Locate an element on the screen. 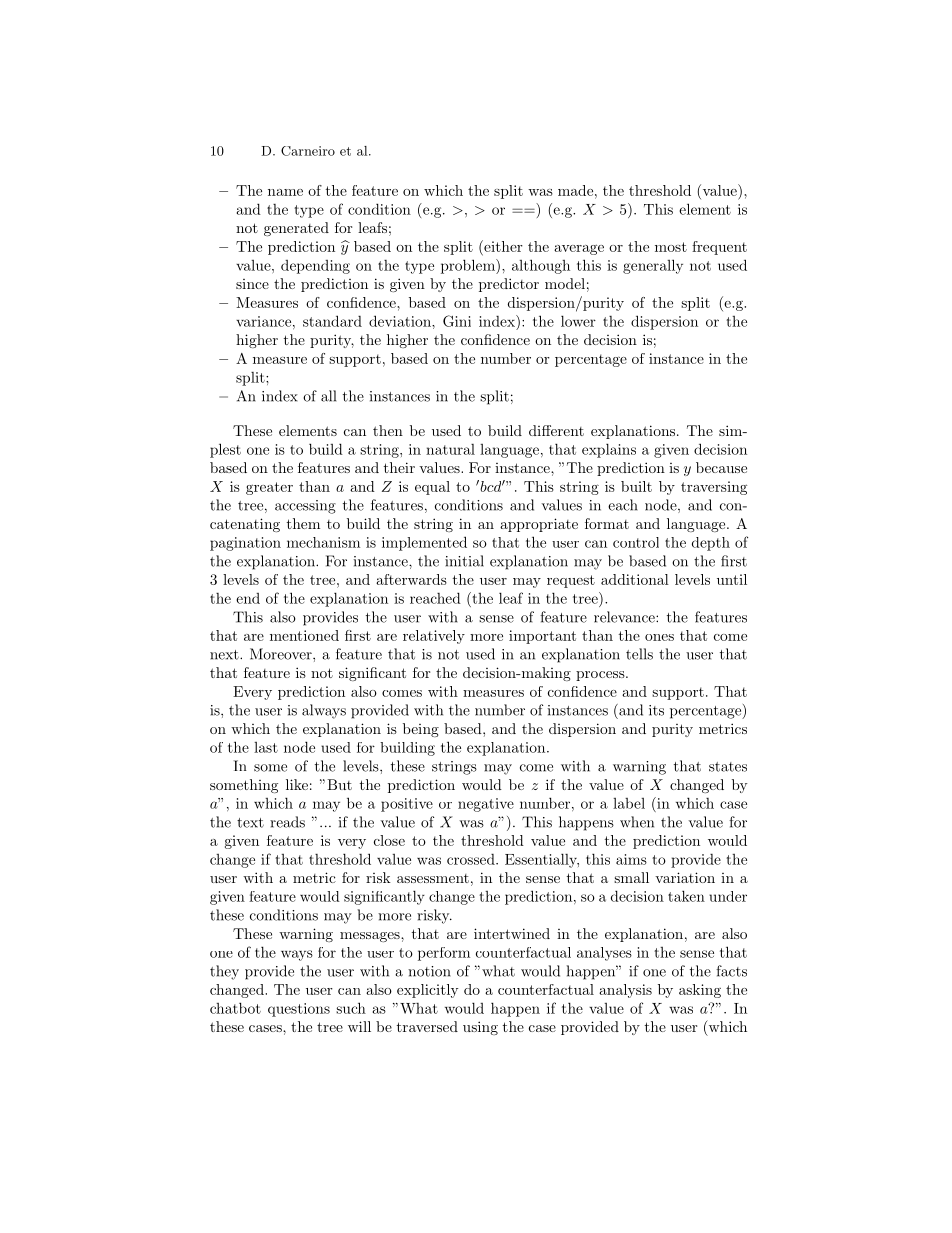 The image size is (952, 1233). label is located at coordinates (629, 803).
